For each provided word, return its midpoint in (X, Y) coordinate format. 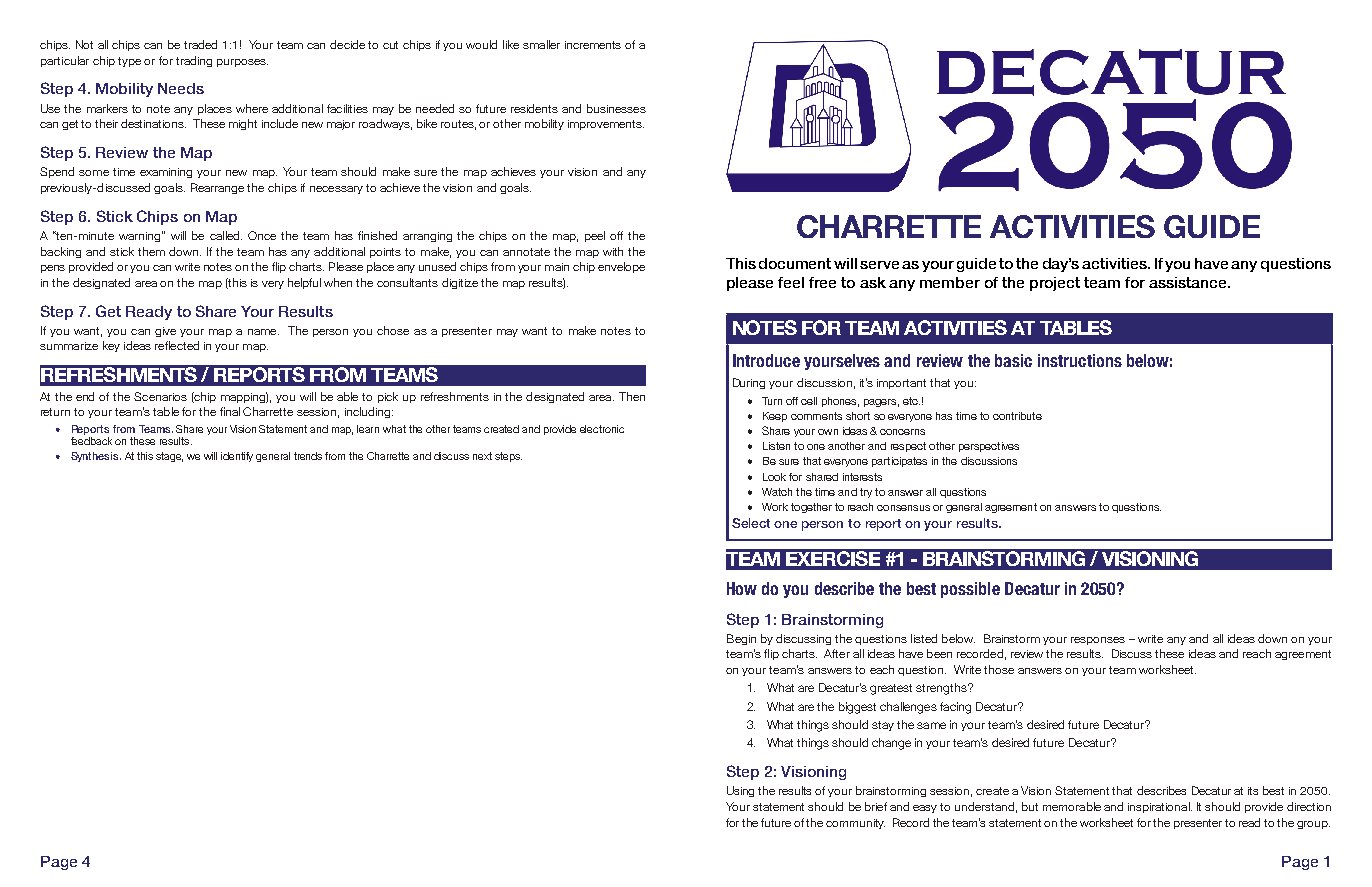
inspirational (1160, 807)
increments (593, 45)
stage (169, 457)
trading (194, 61)
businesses (616, 108)
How (742, 588)
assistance (1189, 282)
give (165, 332)
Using (740, 791)
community (855, 824)
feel (791, 282)
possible (970, 590)
